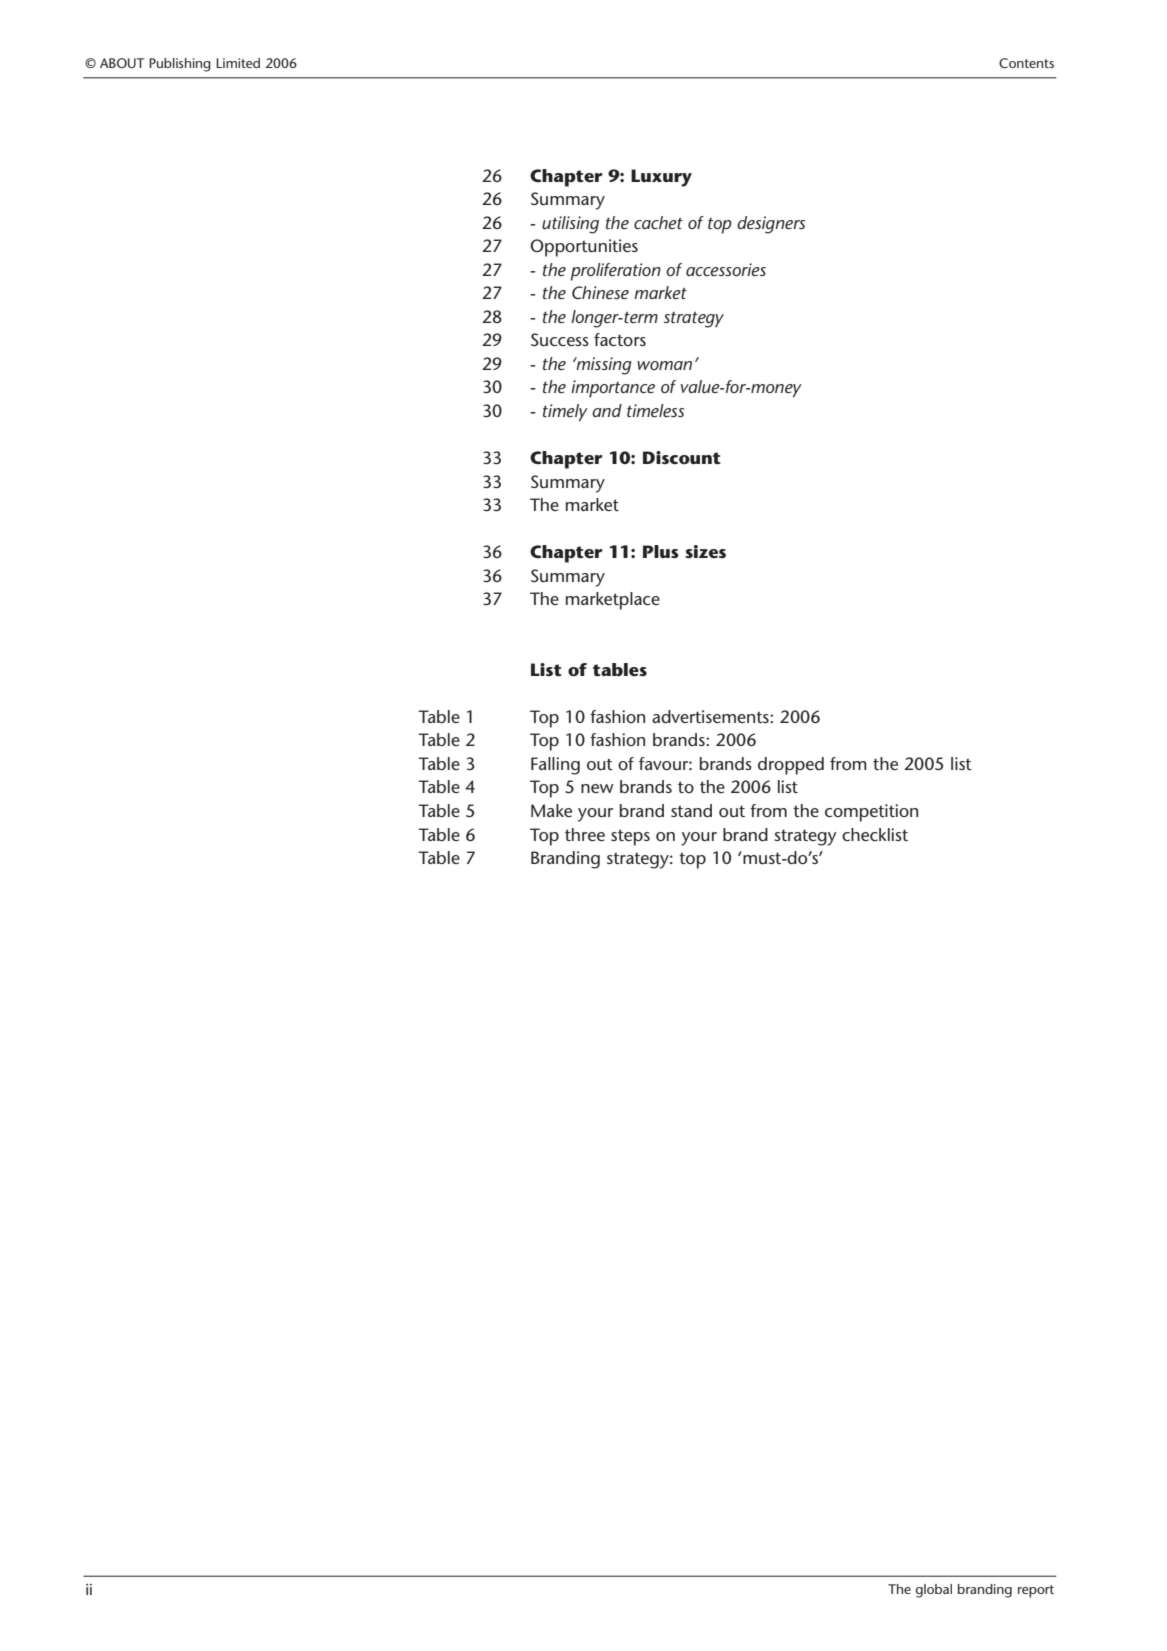 This screenshot has height=1651, width=1167. What do you see at coordinates (1036, 1591) in the screenshot?
I see `report` at bounding box center [1036, 1591].
